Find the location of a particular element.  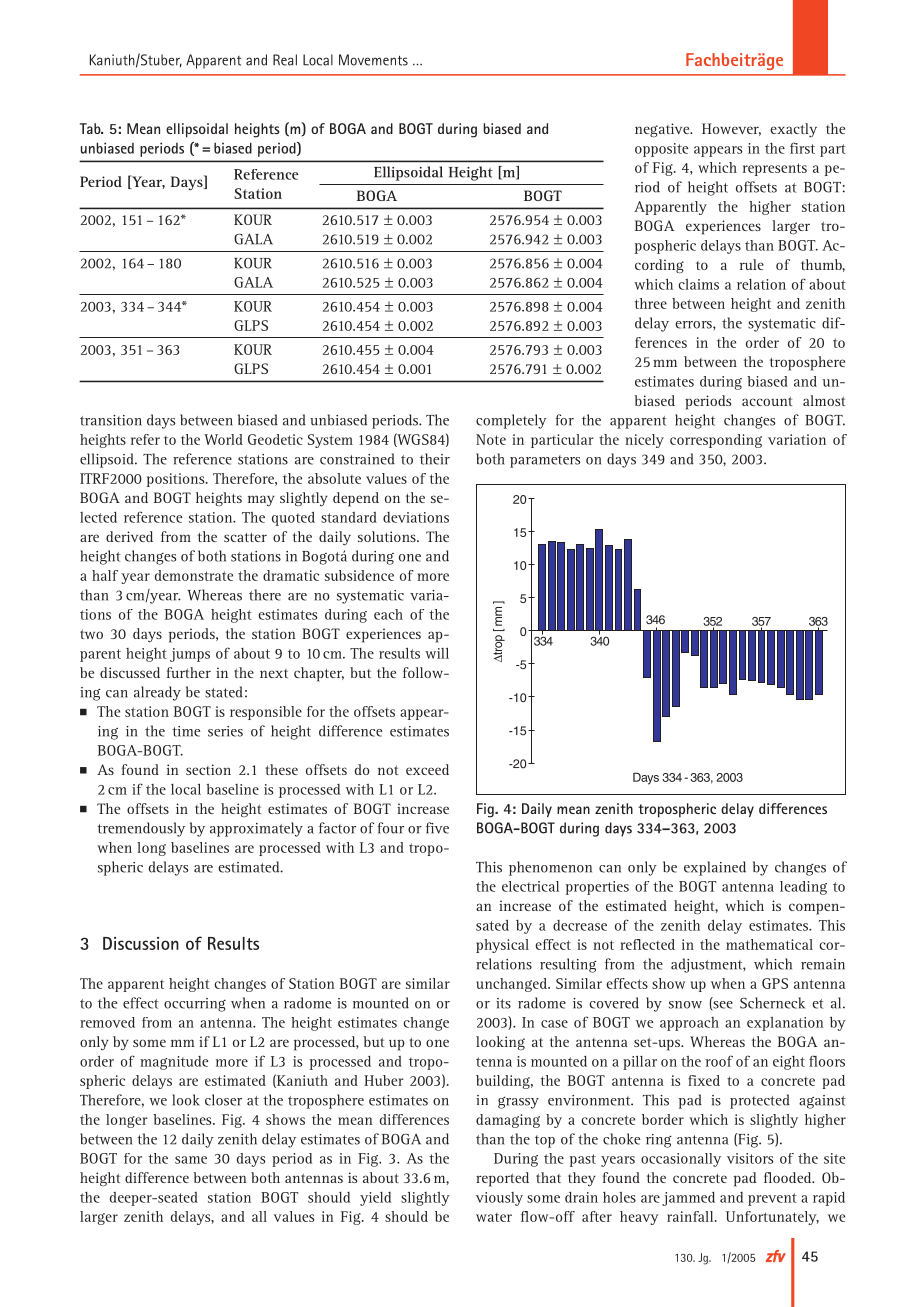

will is located at coordinates (437, 653).
